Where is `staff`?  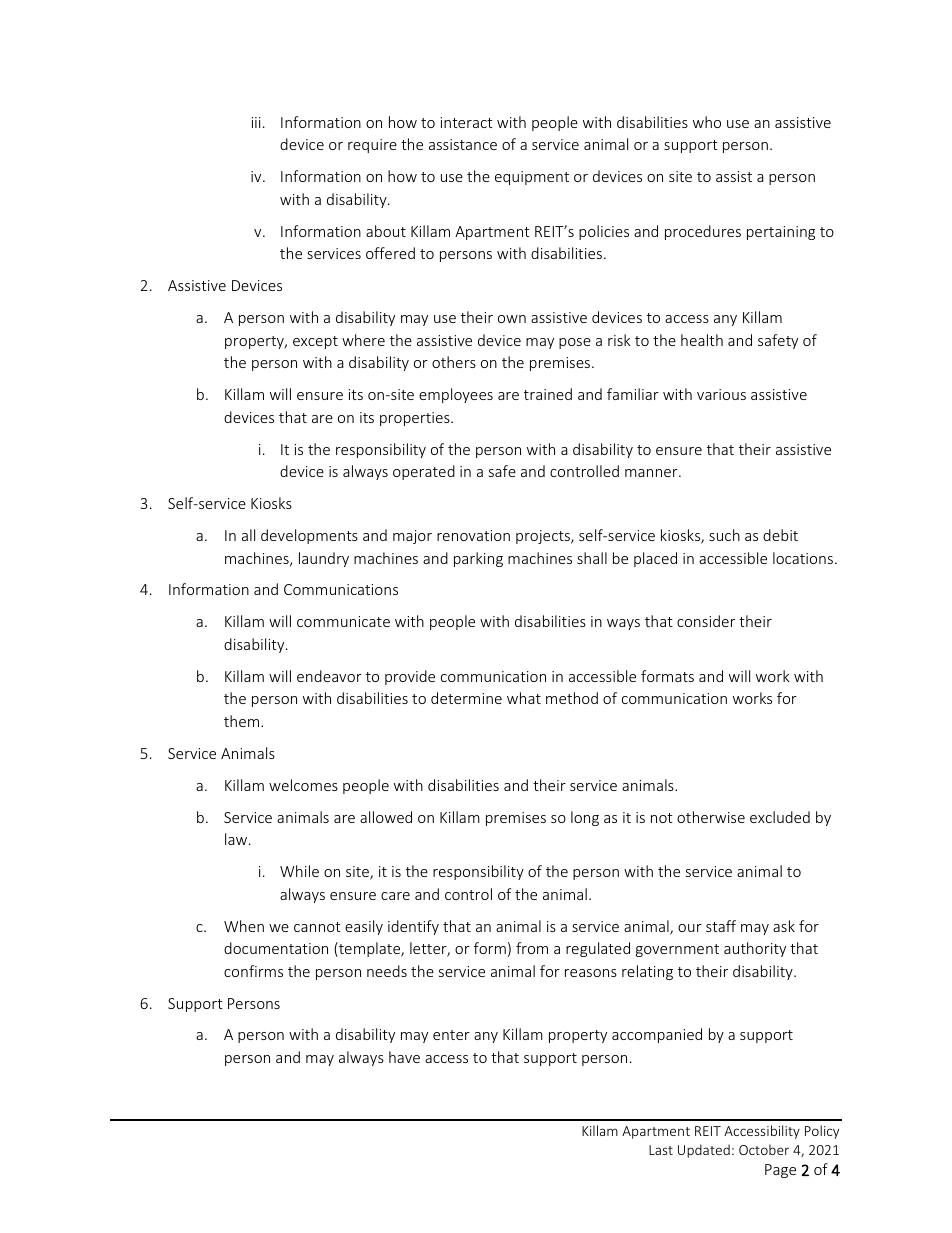 staff is located at coordinates (721, 926).
